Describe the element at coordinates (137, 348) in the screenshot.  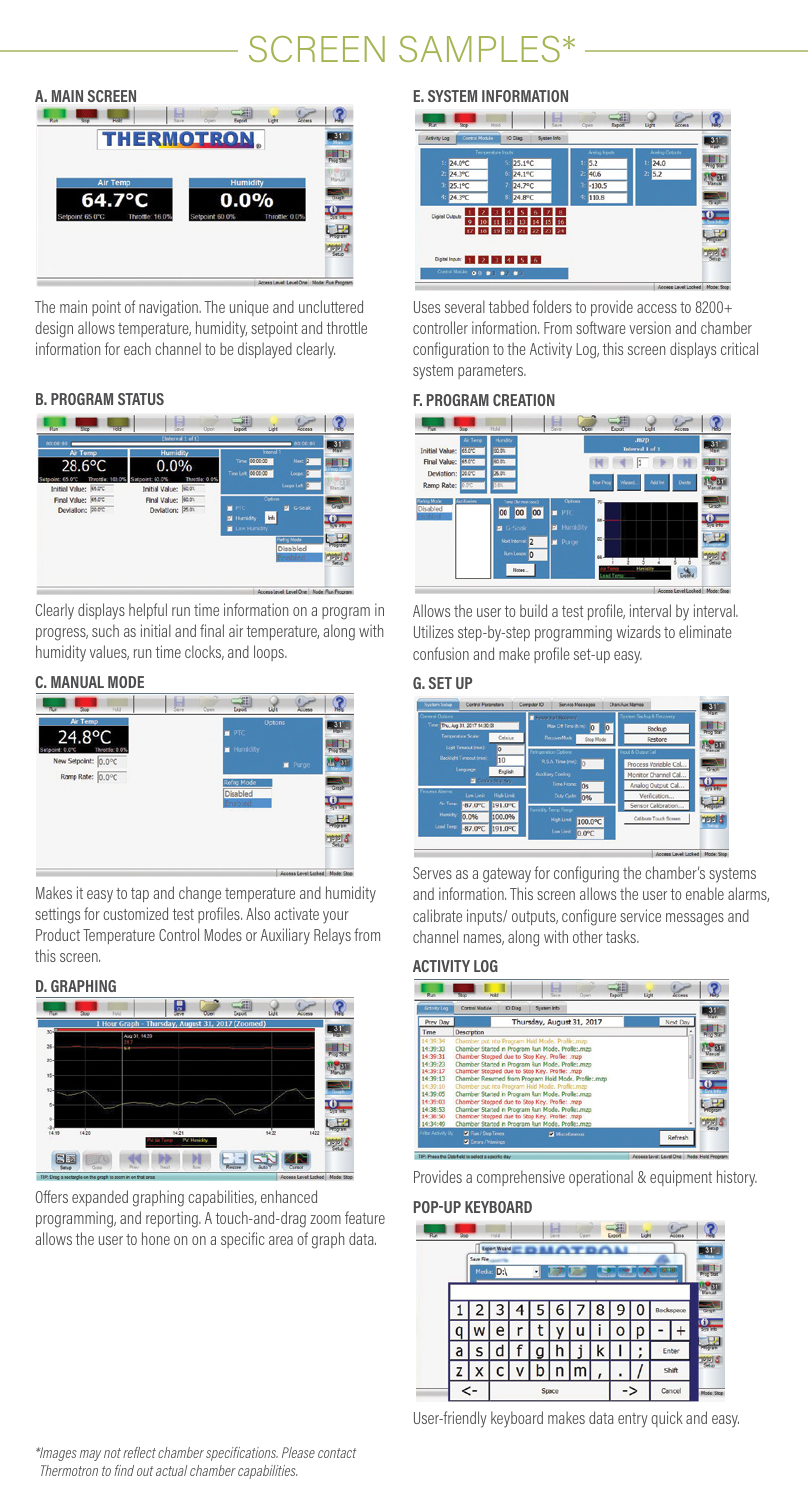
I see `each` at that location.
